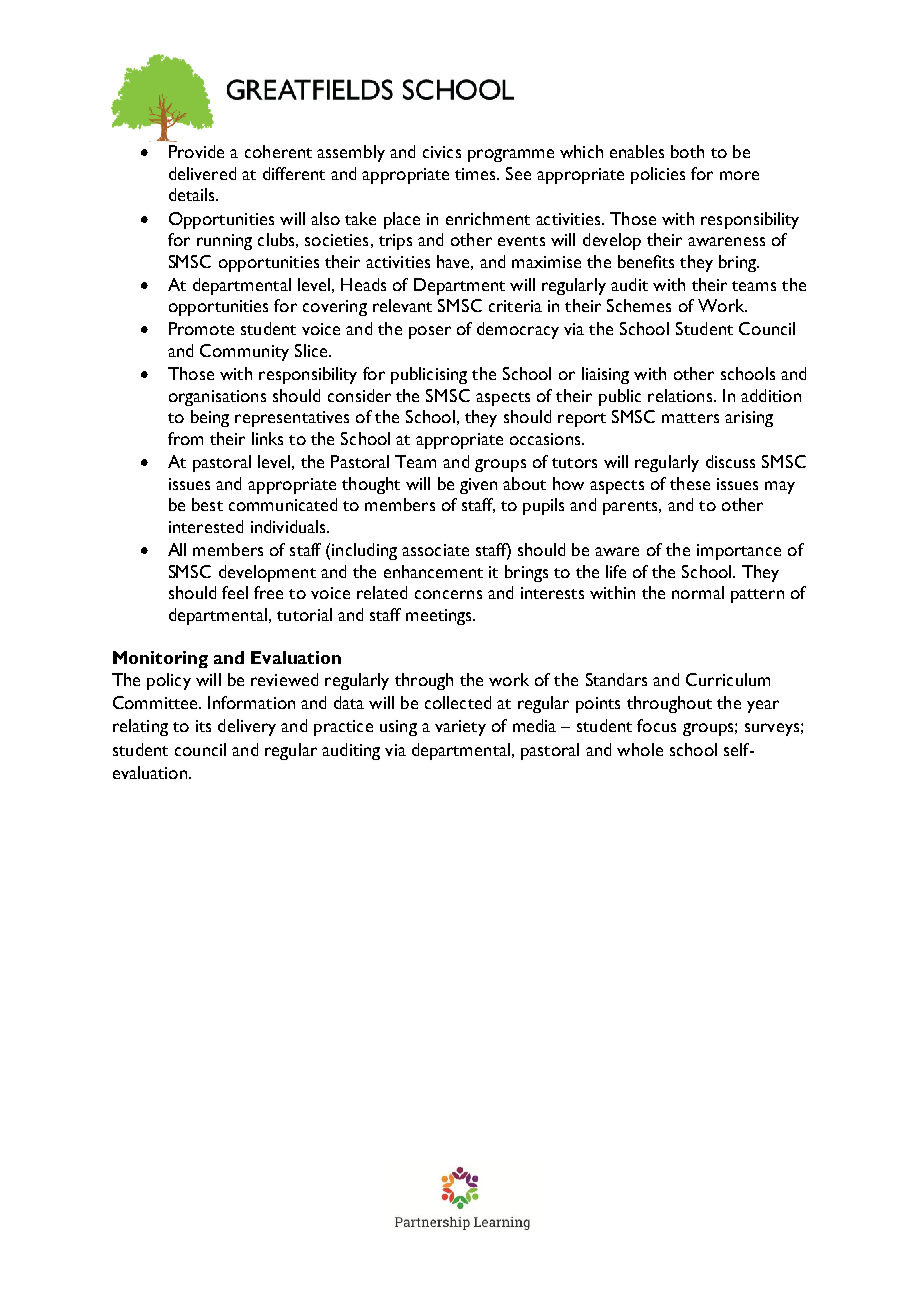 The height and width of the page is (1308, 924). Describe the element at coordinates (478, 486) in the page. I see `given` at that location.
